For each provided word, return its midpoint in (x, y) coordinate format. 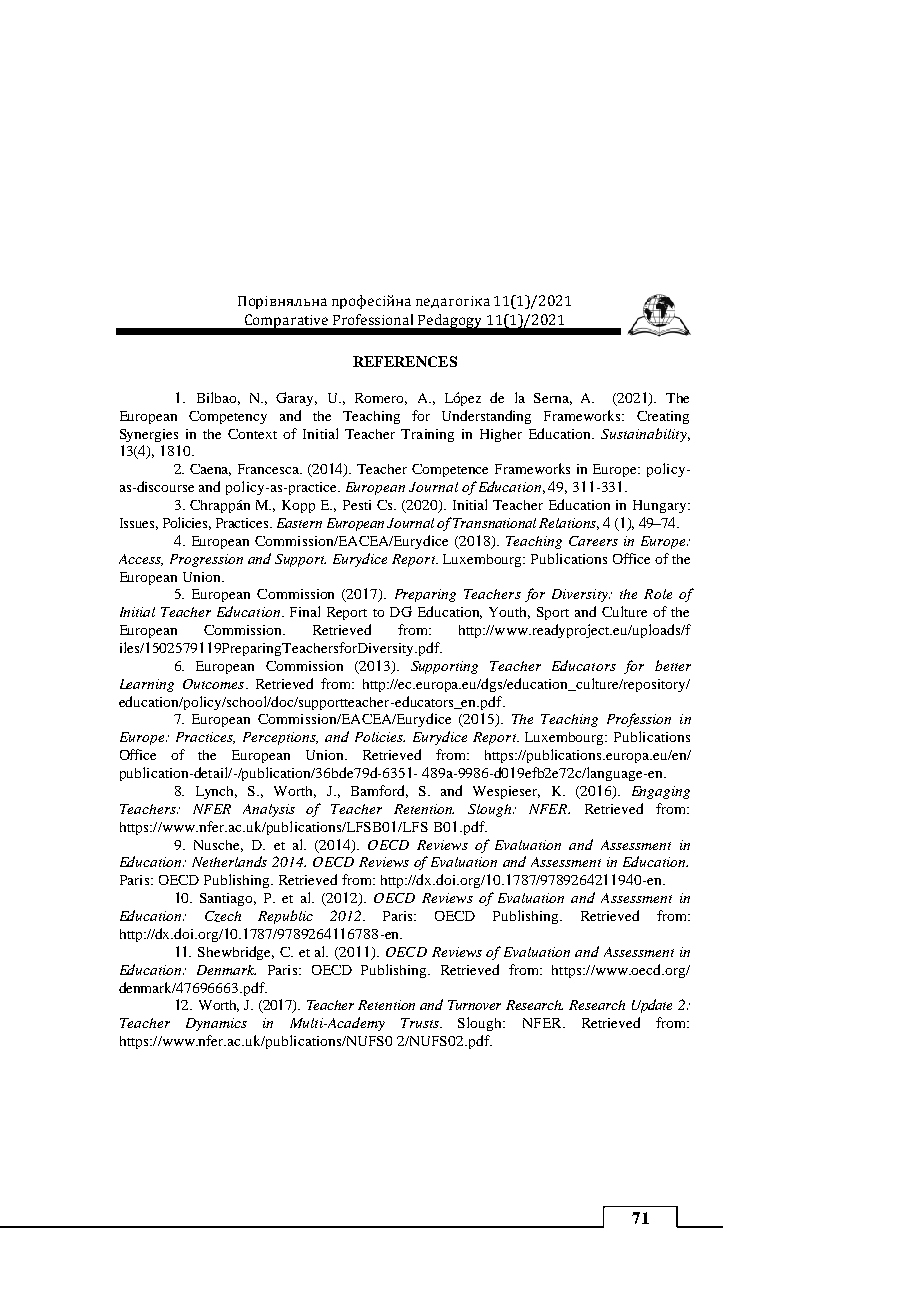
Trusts (421, 1023)
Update (652, 1006)
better (673, 665)
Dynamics (216, 1024)
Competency (228, 417)
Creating (663, 417)
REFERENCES (405, 361)
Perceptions (280, 738)
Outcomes (213, 684)
